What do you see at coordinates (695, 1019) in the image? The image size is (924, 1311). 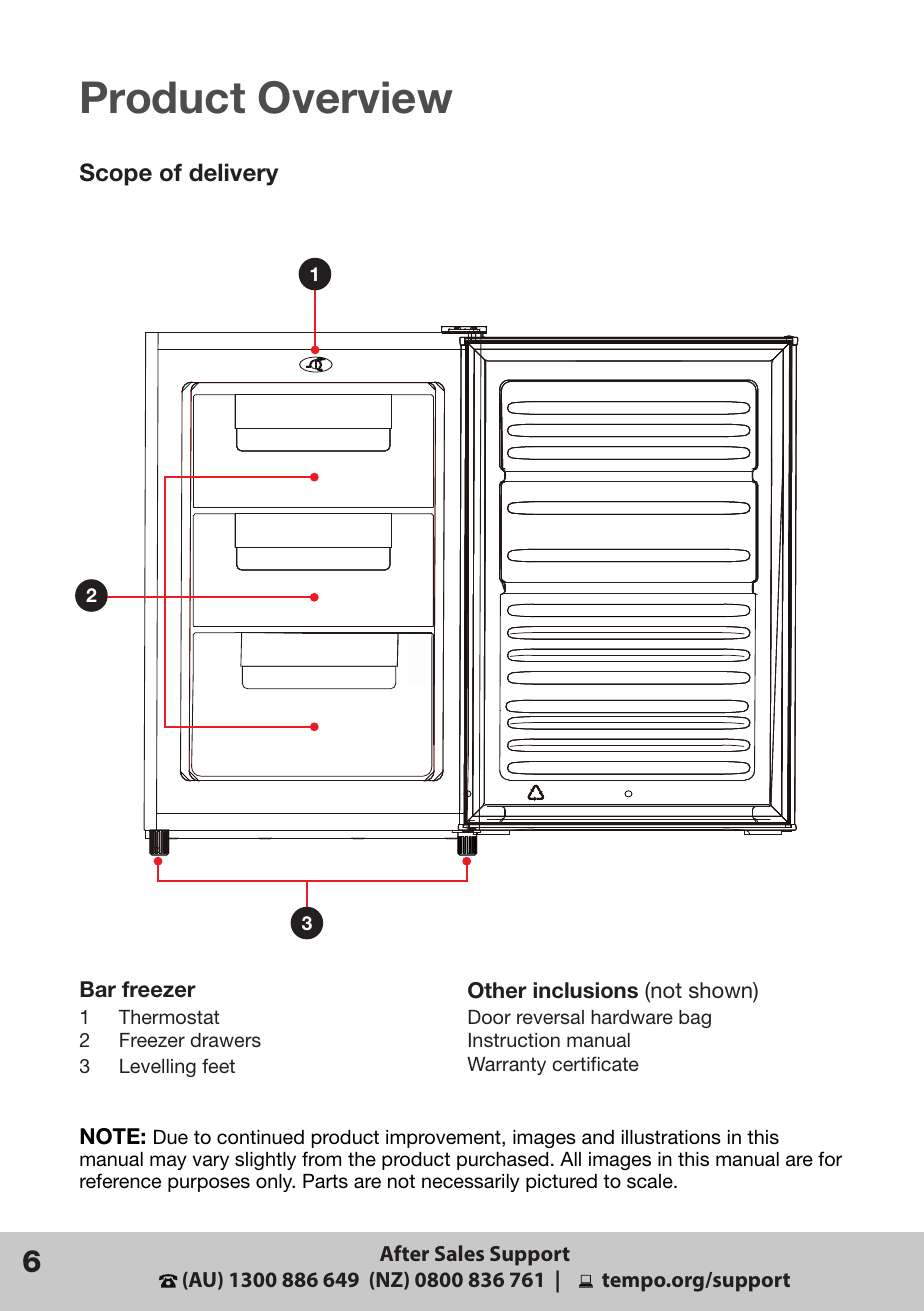 I see `bag` at bounding box center [695, 1019].
